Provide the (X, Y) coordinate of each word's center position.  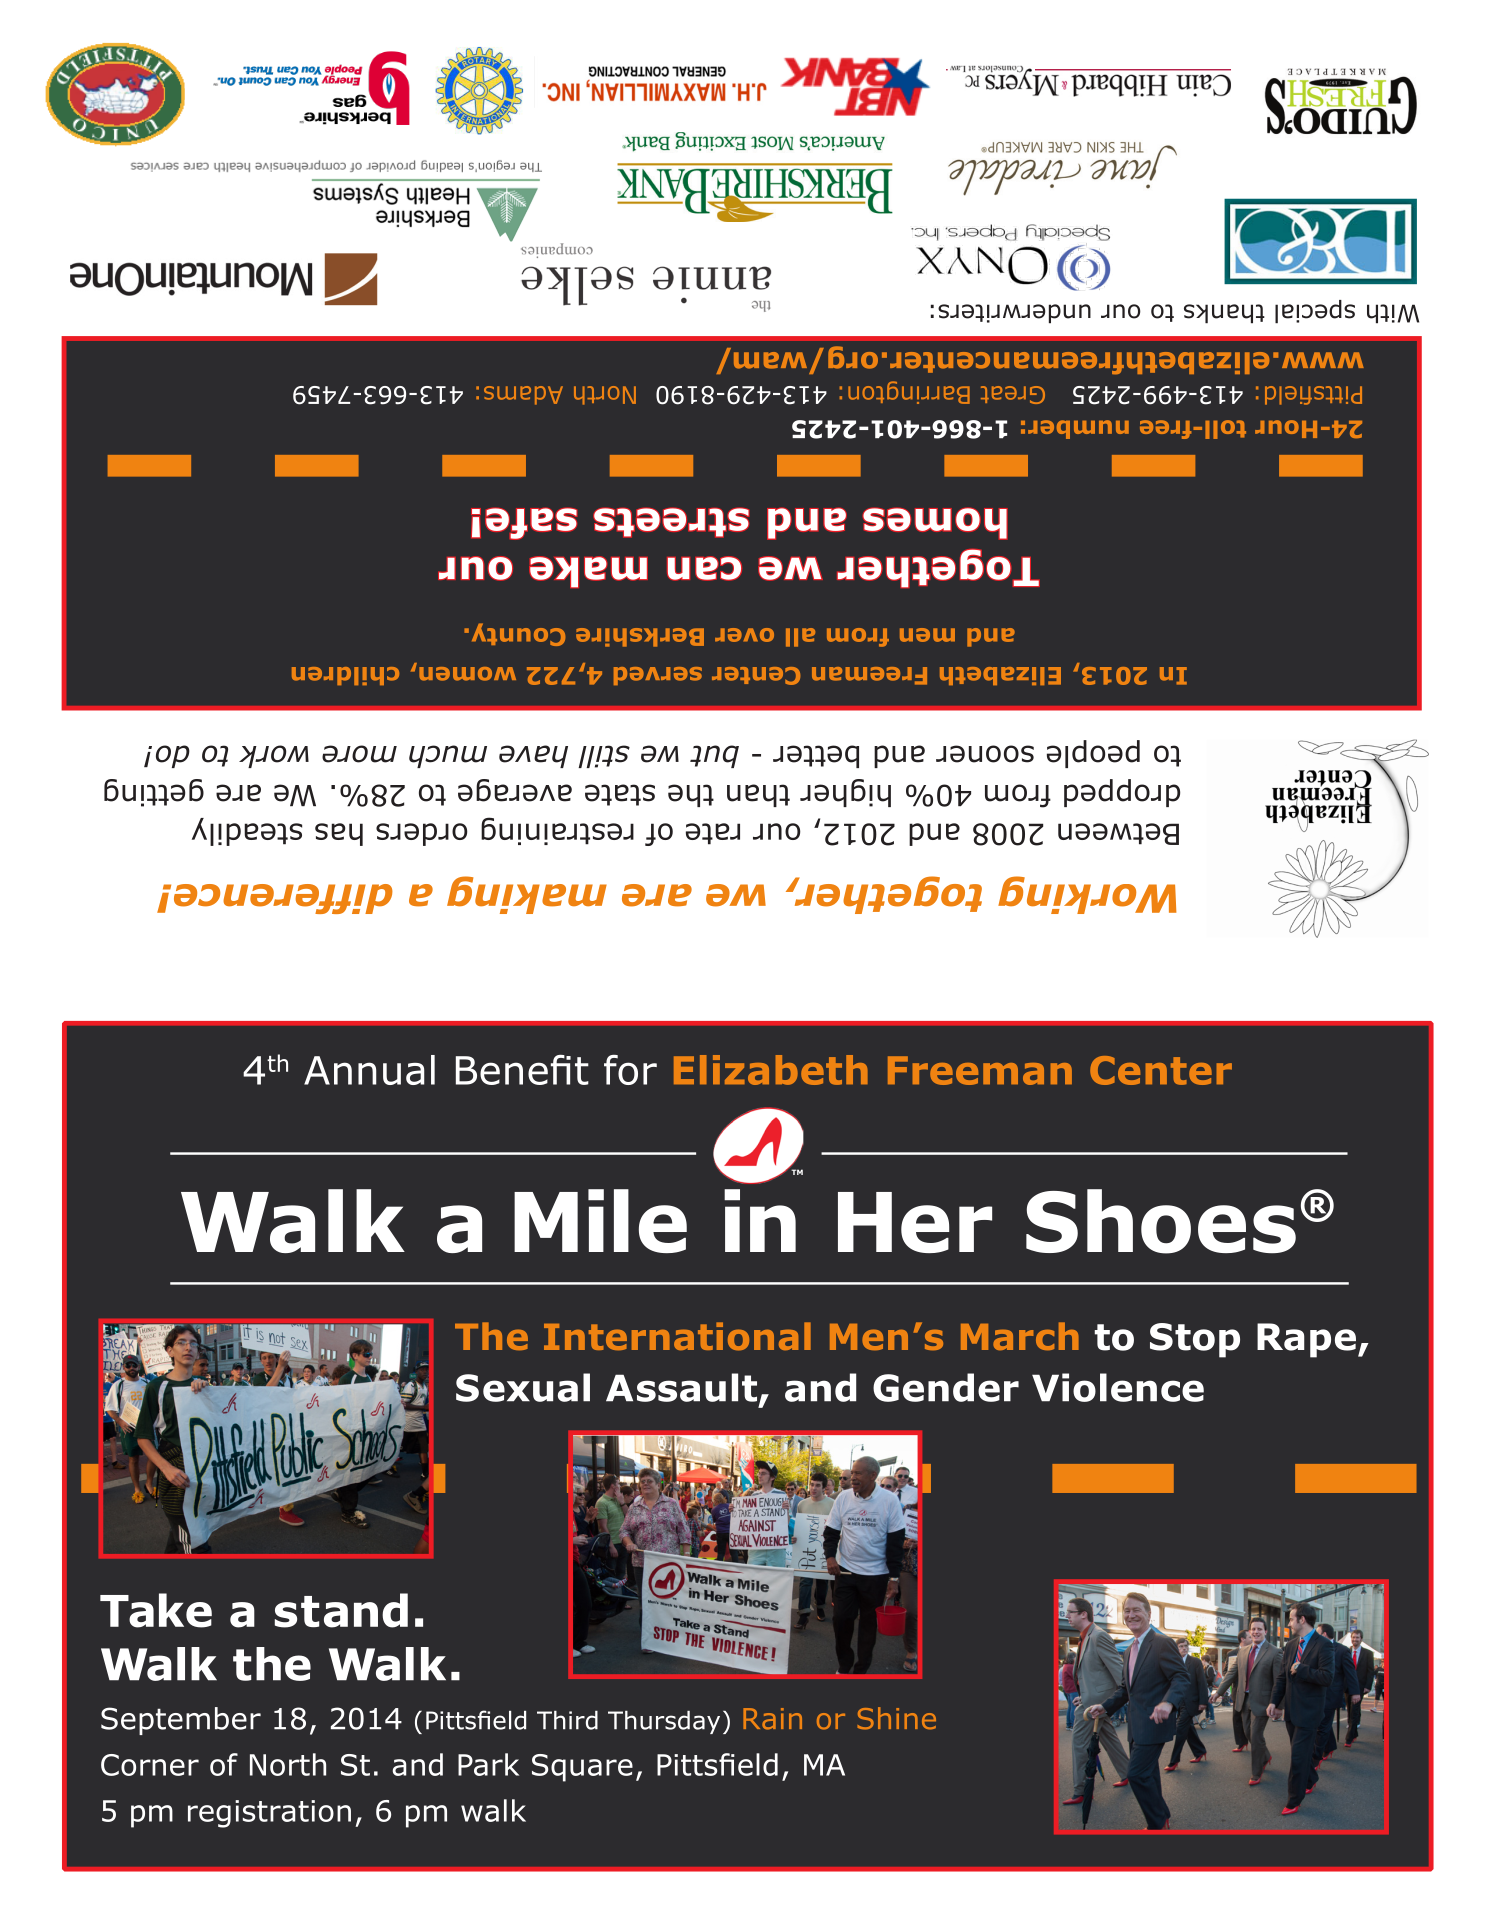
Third (567, 1720)
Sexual (523, 1387)
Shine (896, 1718)
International (677, 1336)
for (630, 1070)
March (1020, 1336)
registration (269, 1814)
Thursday (664, 1722)
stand (341, 1610)
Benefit (522, 1070)
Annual (369, 1070)
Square (582, 1768)
